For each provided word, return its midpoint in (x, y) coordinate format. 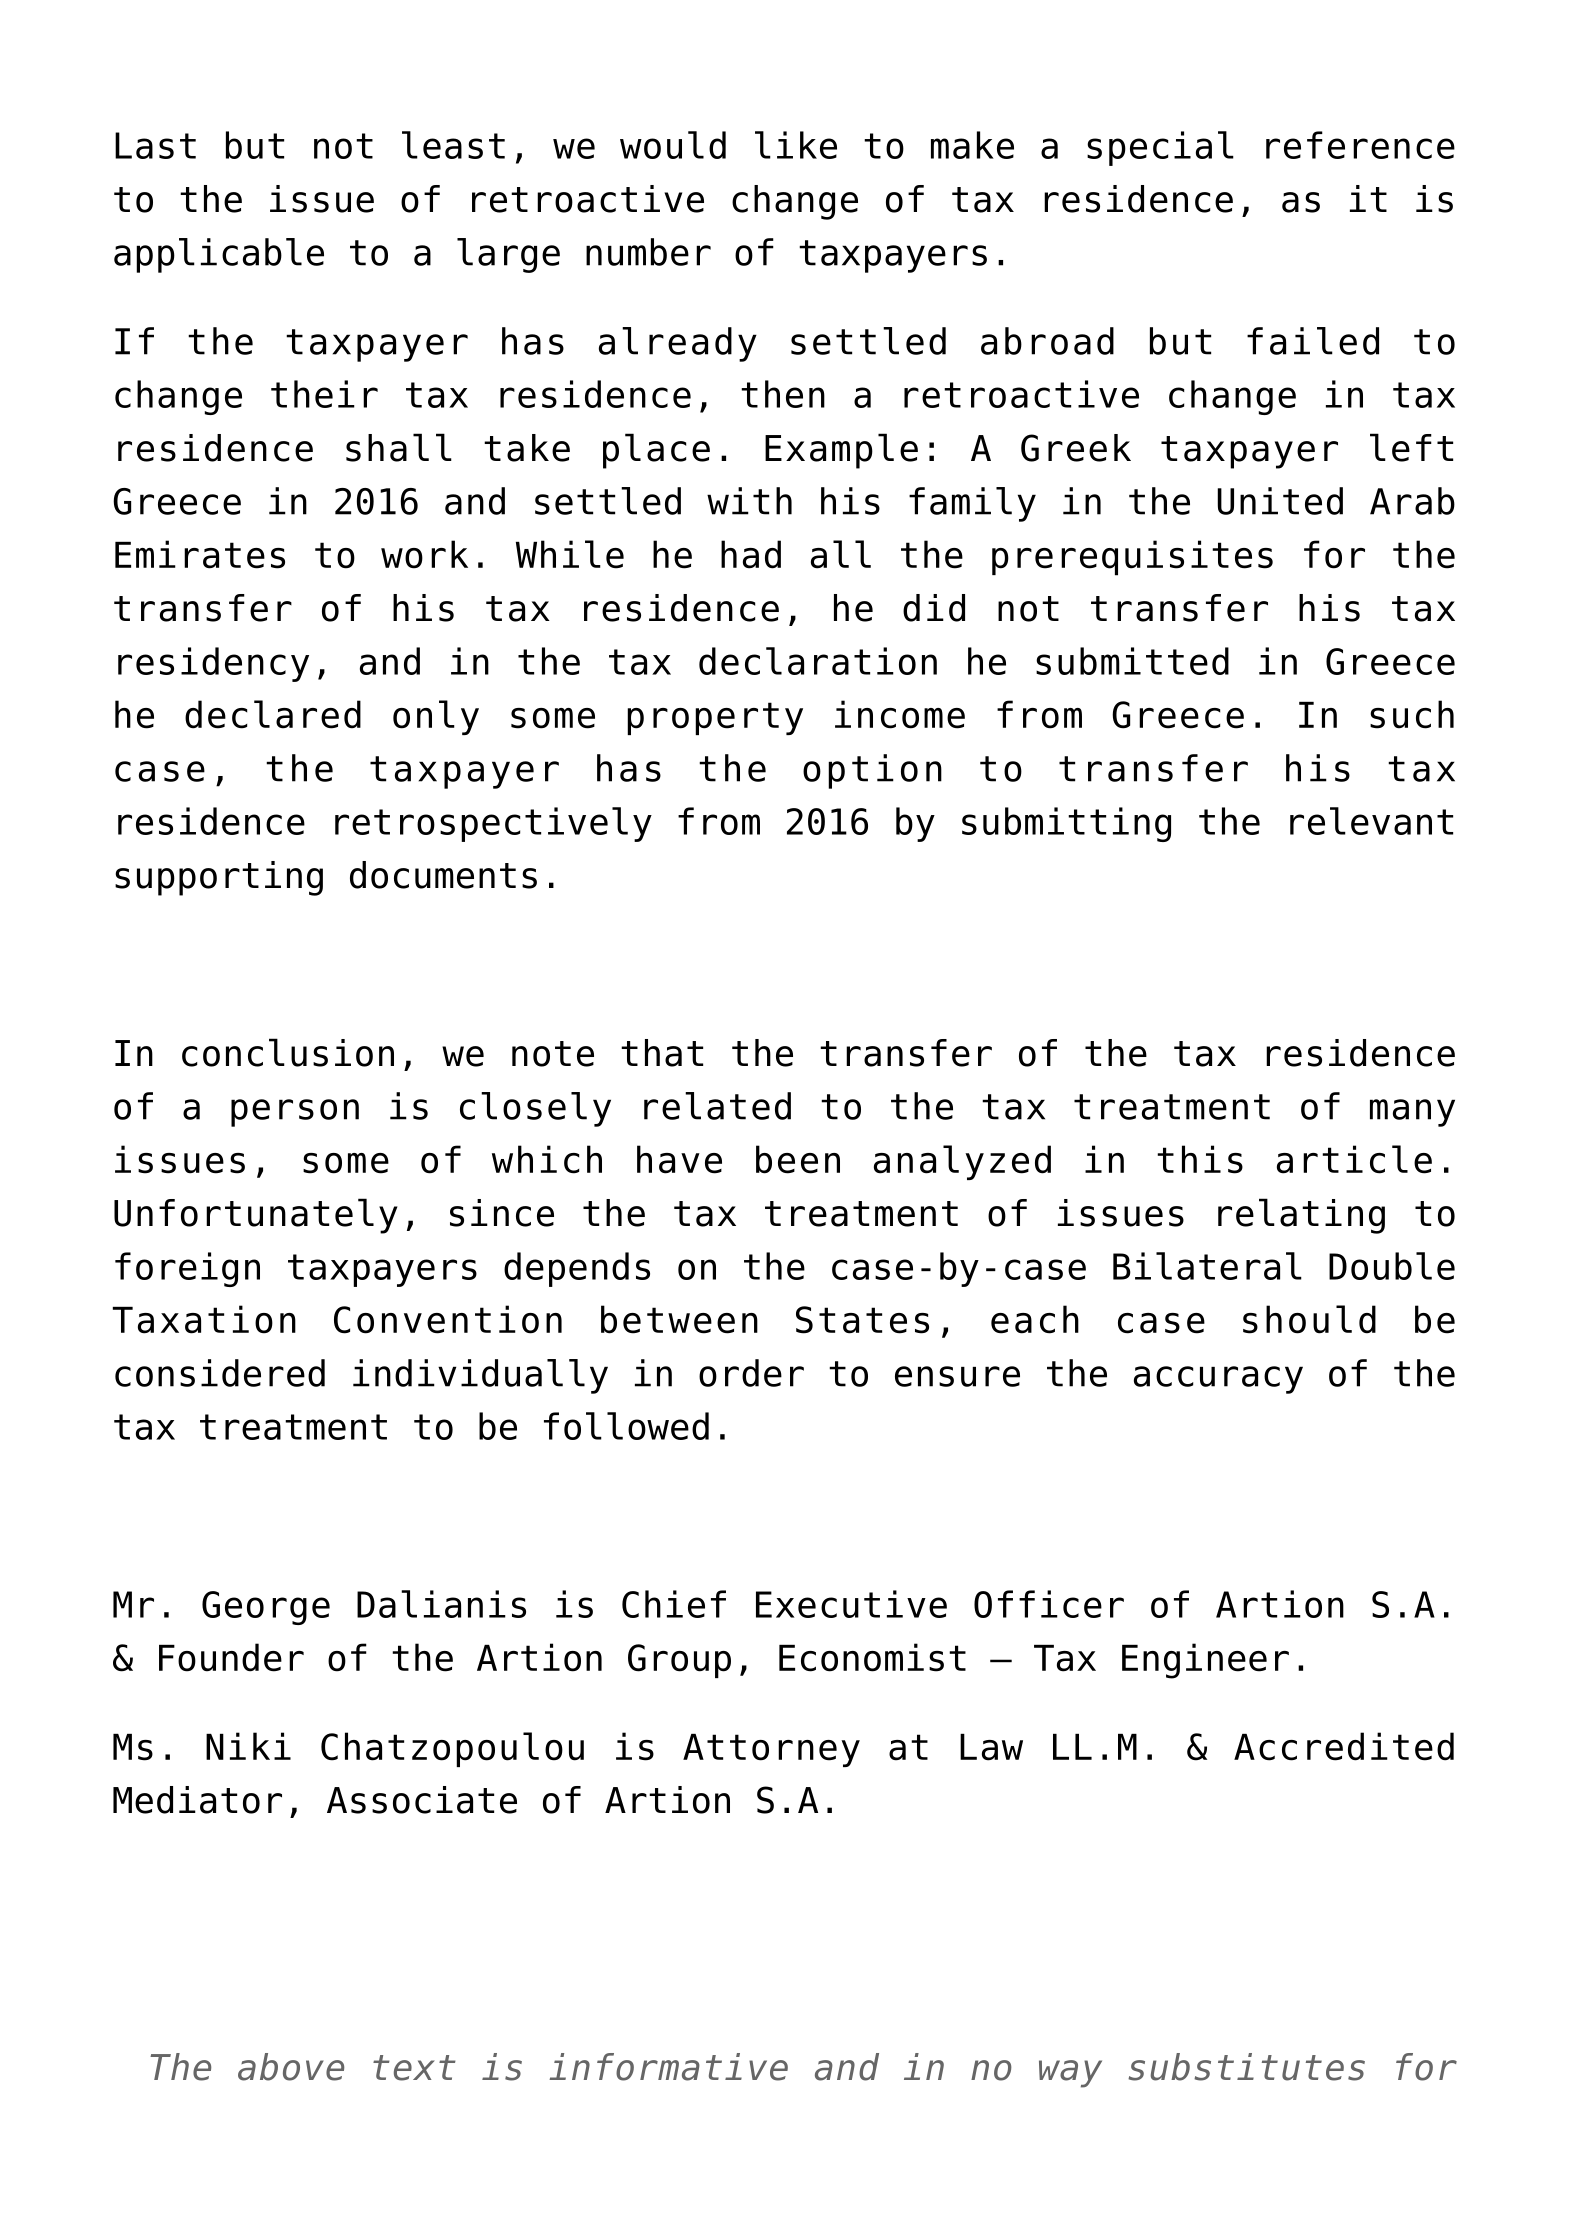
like (796, 145)
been (798, 1159)
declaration (818, 661)
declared (273, 714)
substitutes (1246, 2067)
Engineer (1205, 1661)
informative (668, 2067)
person (295, 1113)
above (291, 2067)
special (1160, 148)
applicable (219, 255)
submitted (1132, 661)
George (266, 1608)
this (1200, 1159)
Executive (851, 1604)
